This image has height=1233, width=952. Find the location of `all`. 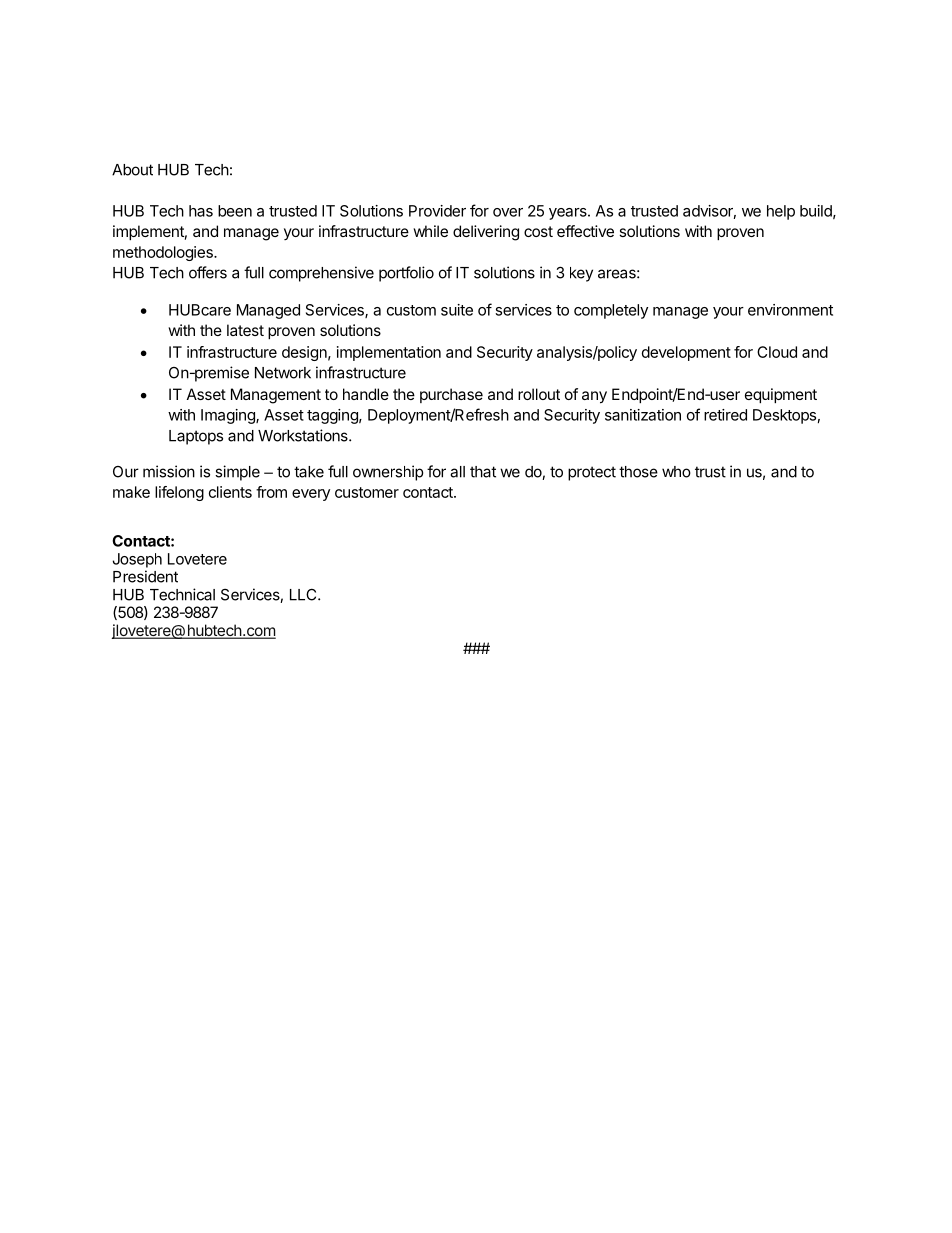

all is located at coordinates (457, 472).
